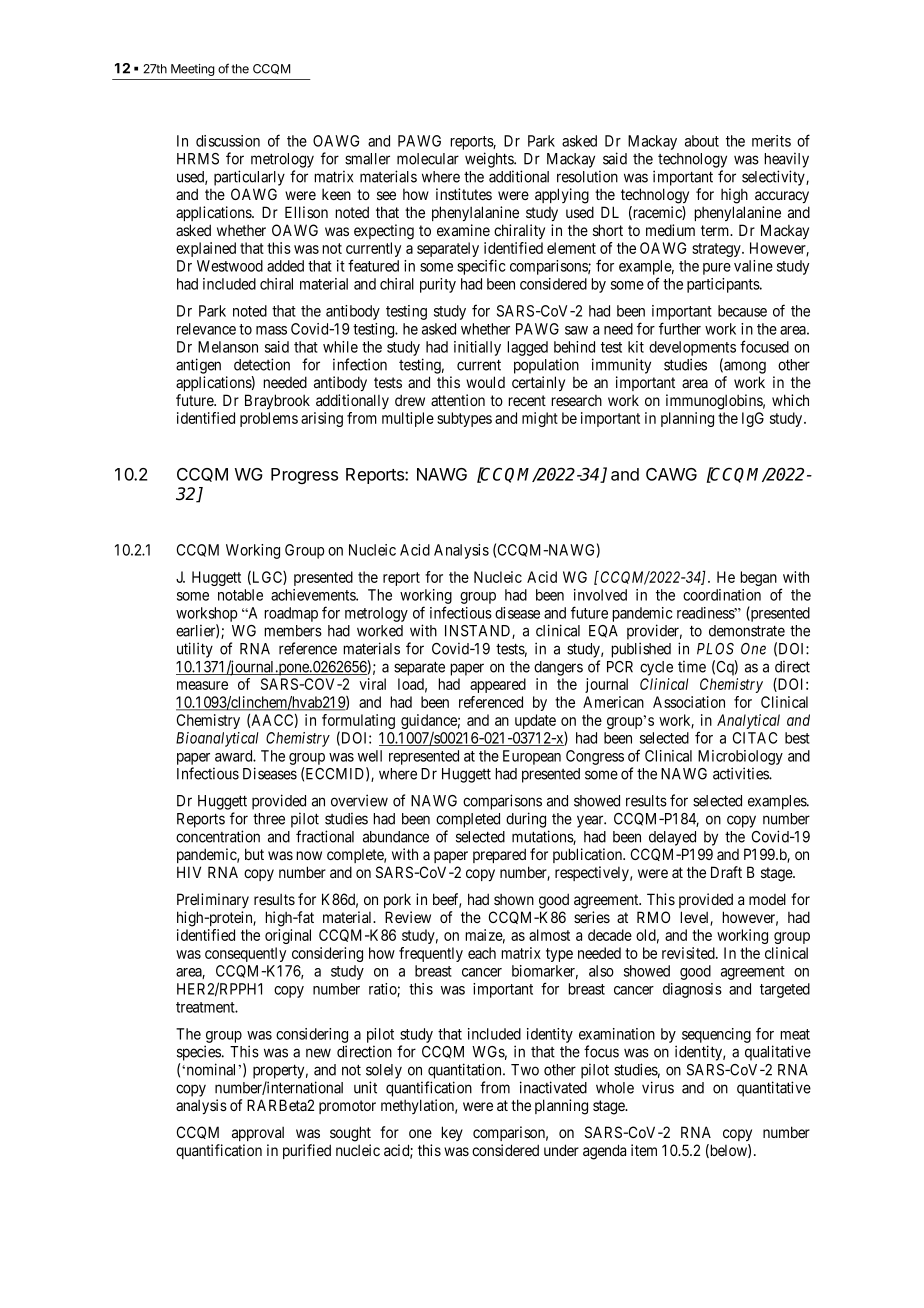  I want to click on coordination, so click(722, 595).
